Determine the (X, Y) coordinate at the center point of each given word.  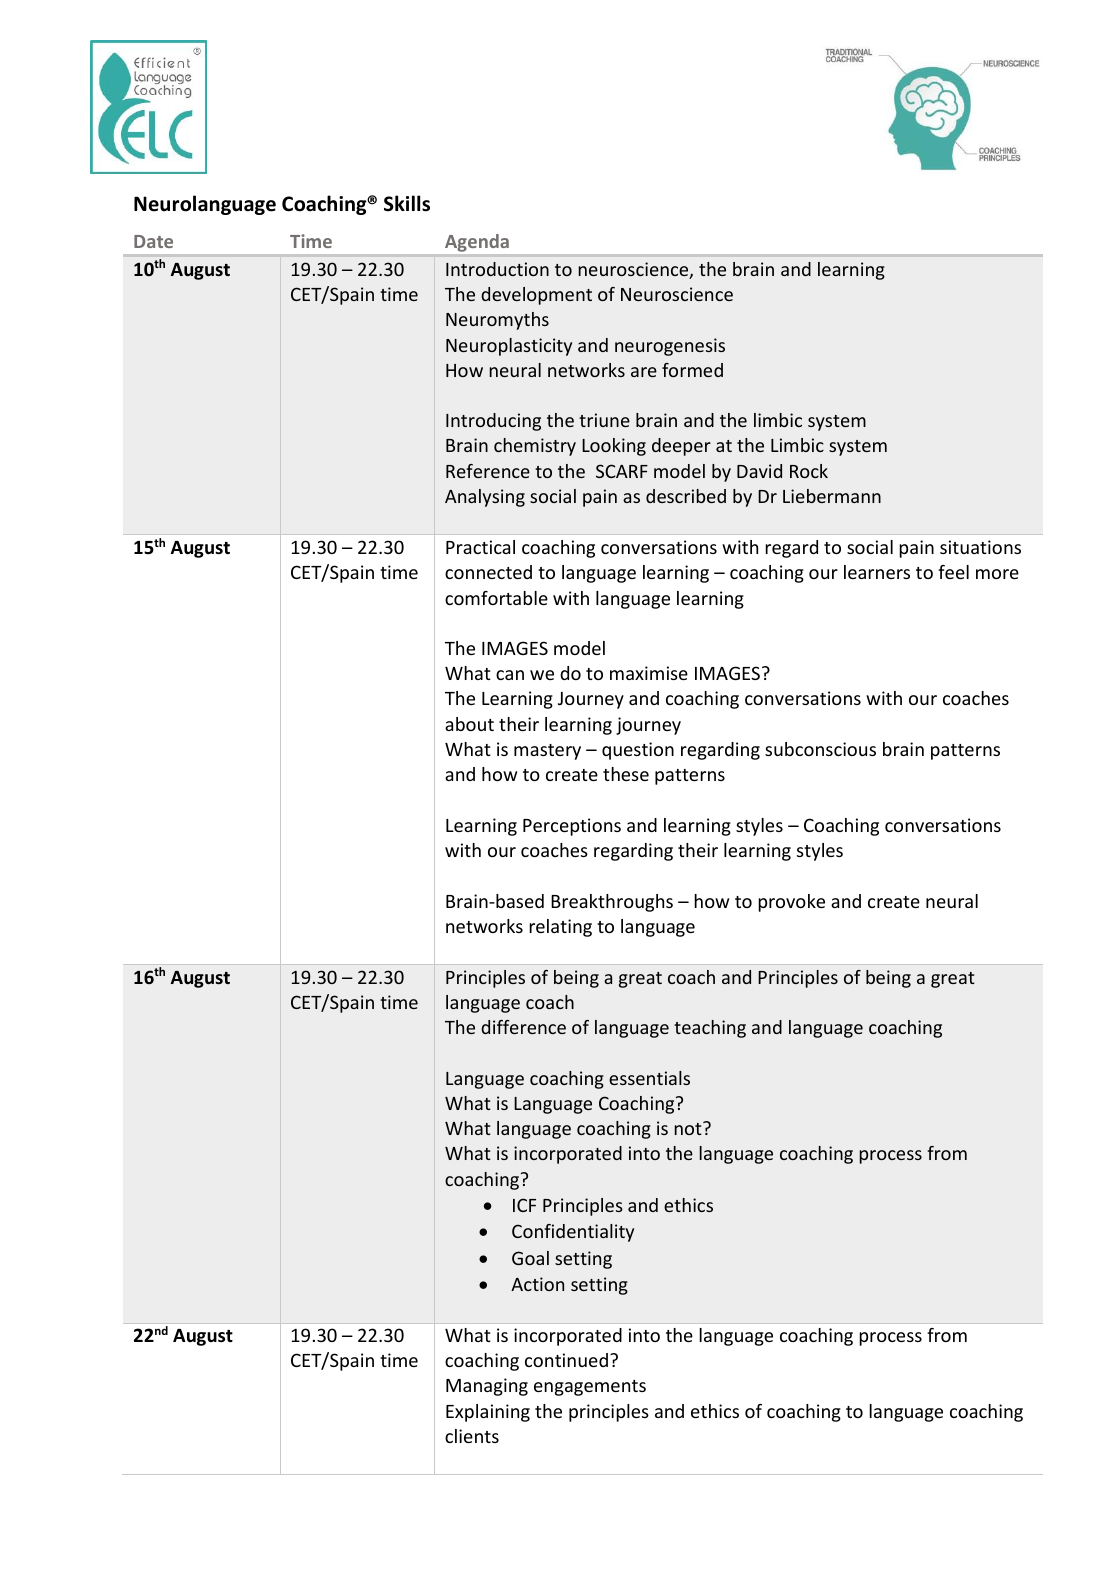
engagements (590, 1388)
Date (153, 241)
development (536, 296)
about (469, 724)
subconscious (820, 749)
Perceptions (572, 827)
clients (472, 1436)
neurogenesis (670, 347)
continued (566, 1360)
